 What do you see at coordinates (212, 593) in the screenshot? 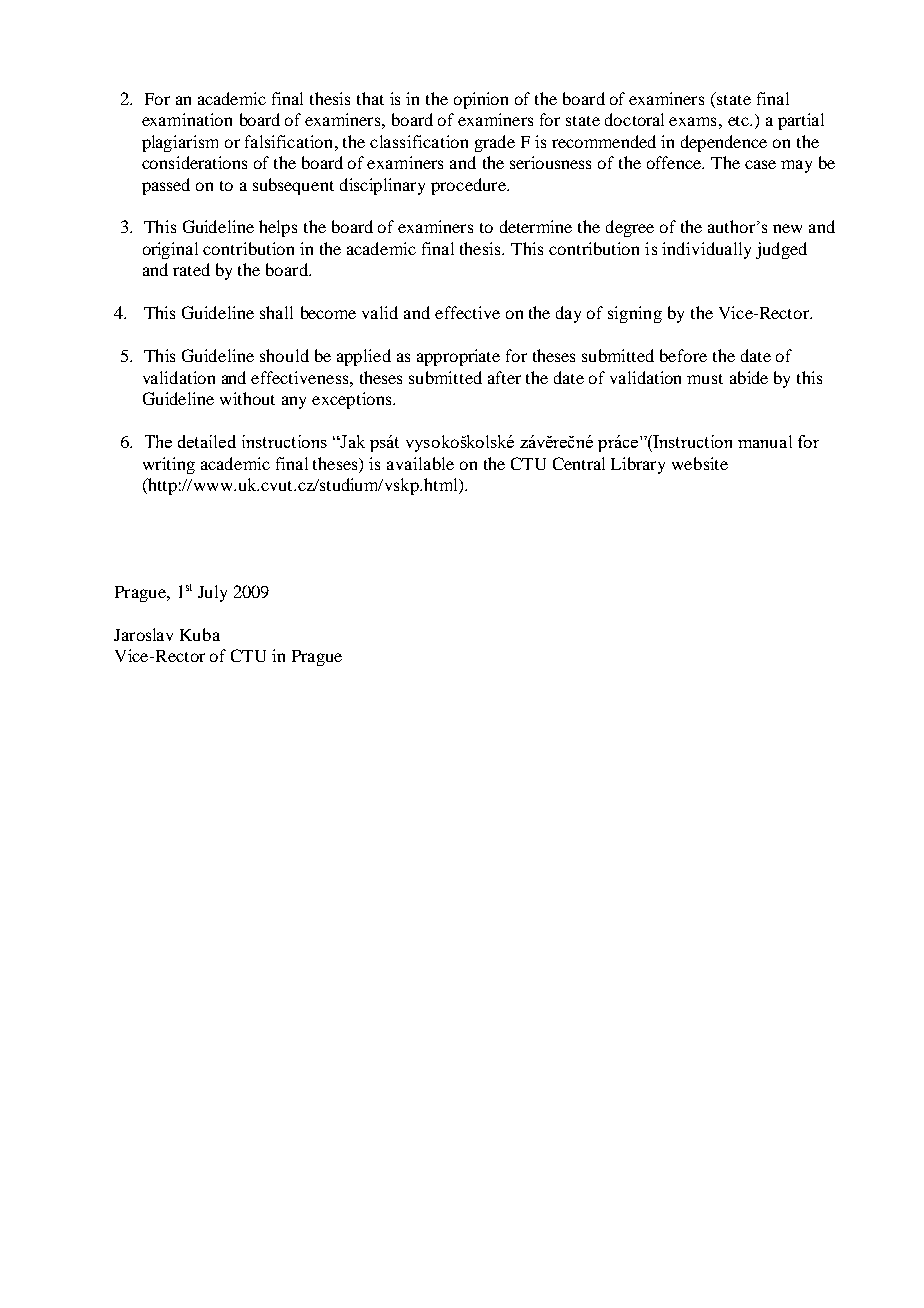
I see `July` at bounding box center [212, 593].
